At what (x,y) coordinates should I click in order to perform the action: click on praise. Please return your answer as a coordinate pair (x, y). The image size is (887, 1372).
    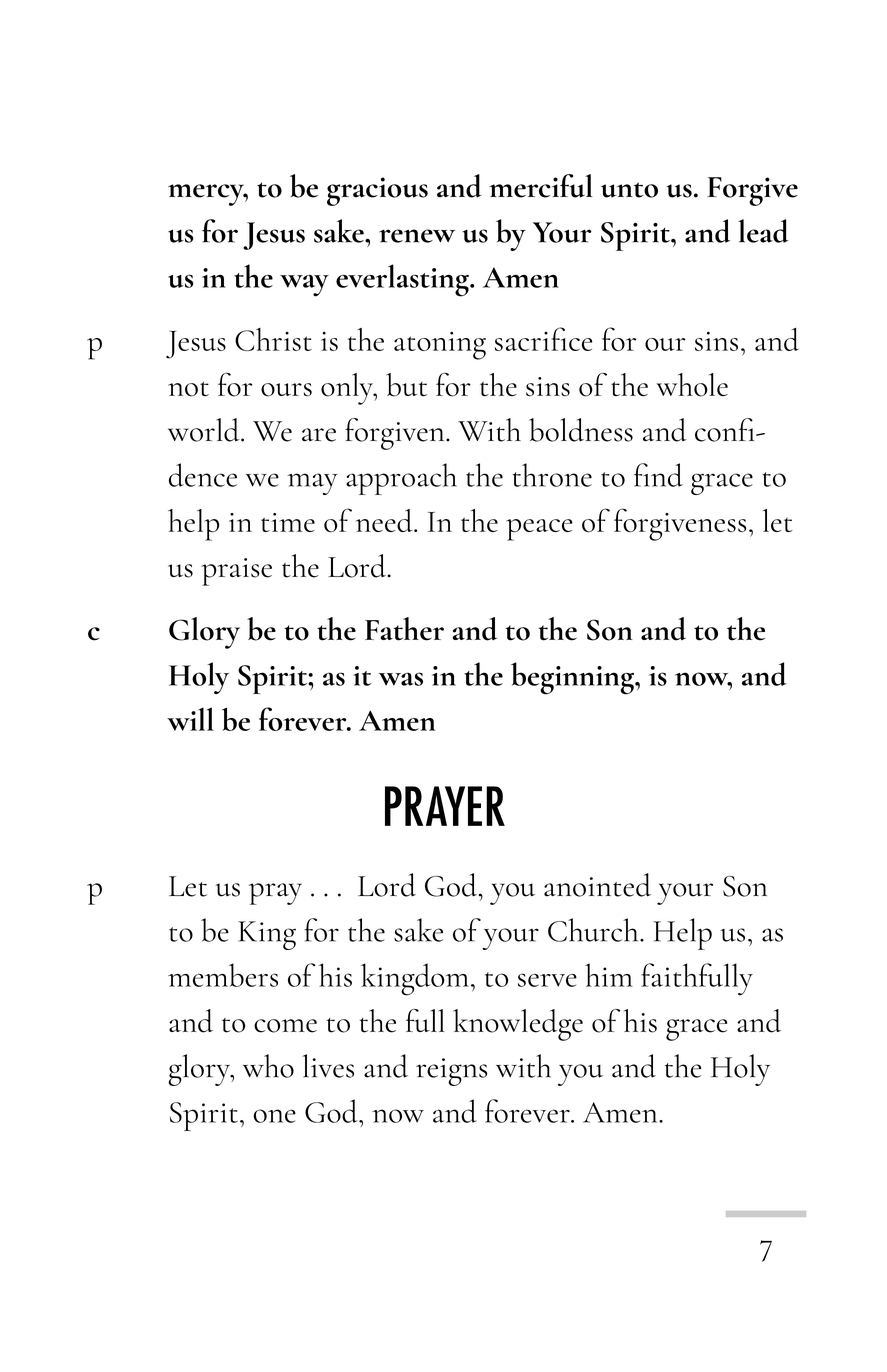
    Looking at the image, I should click on (236, 572).
